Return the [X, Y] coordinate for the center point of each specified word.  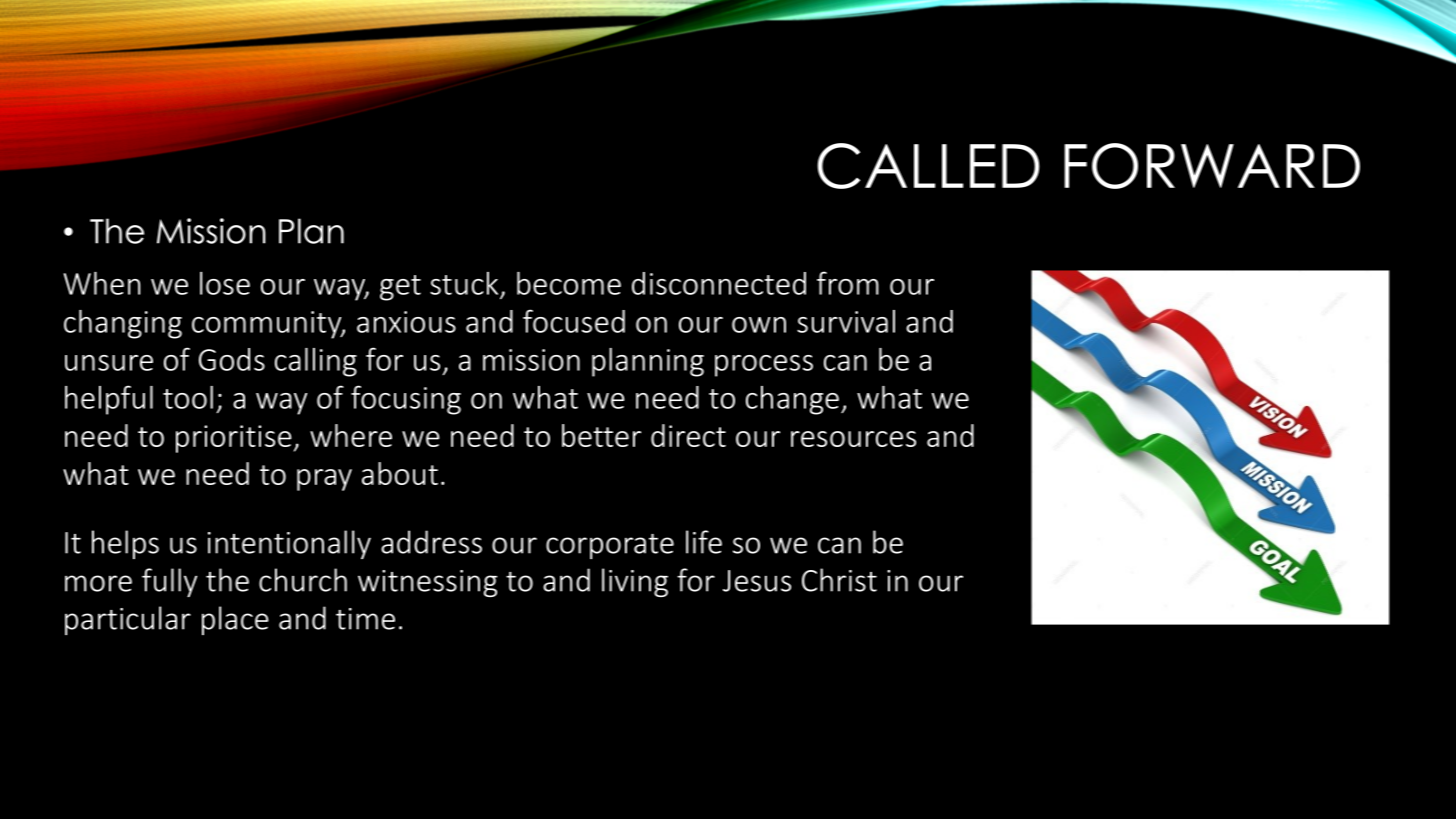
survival [846, 321]
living [635, 582]
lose [225, 283]
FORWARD [1212, 166]
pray [324, 480]
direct [688, 435]
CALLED [928, 166]
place [235, 620]
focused [574, 321]
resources [853, 439]
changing [123, 324]
